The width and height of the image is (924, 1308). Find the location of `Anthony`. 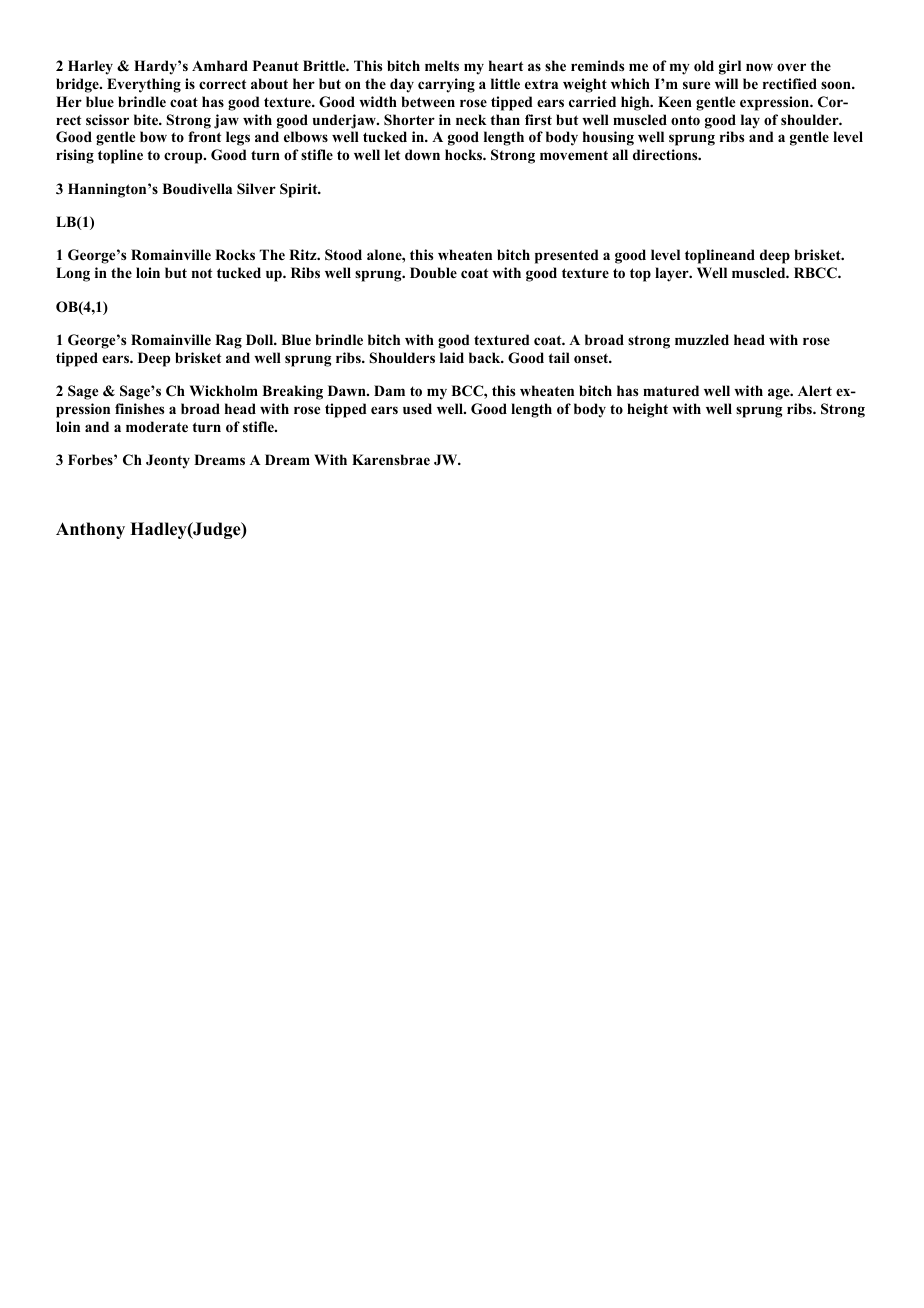

Anthony is located at coordinates (90, 530).
